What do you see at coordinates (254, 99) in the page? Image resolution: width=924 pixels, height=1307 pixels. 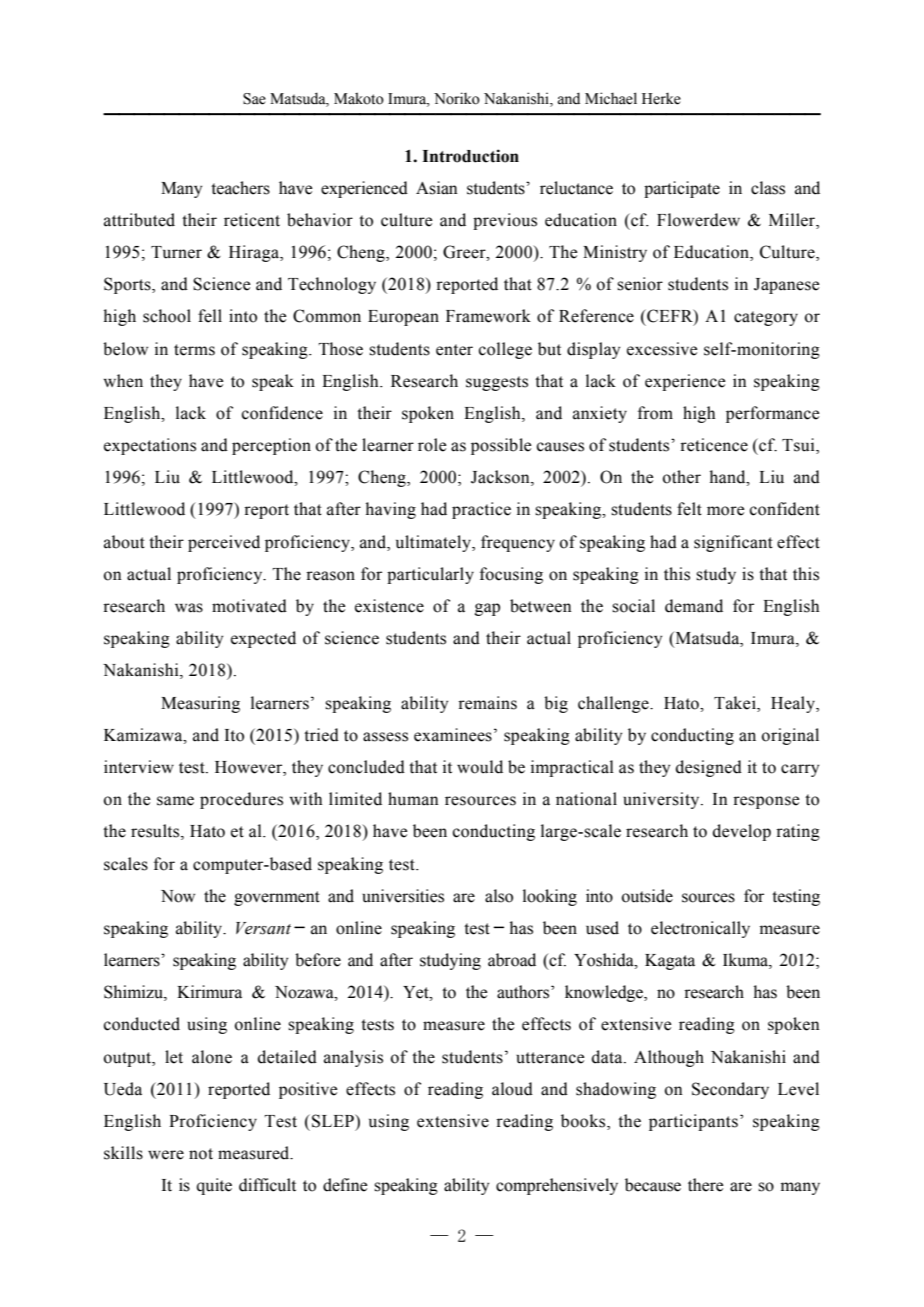 I see `Sae` at bounding box center [254, 99].
